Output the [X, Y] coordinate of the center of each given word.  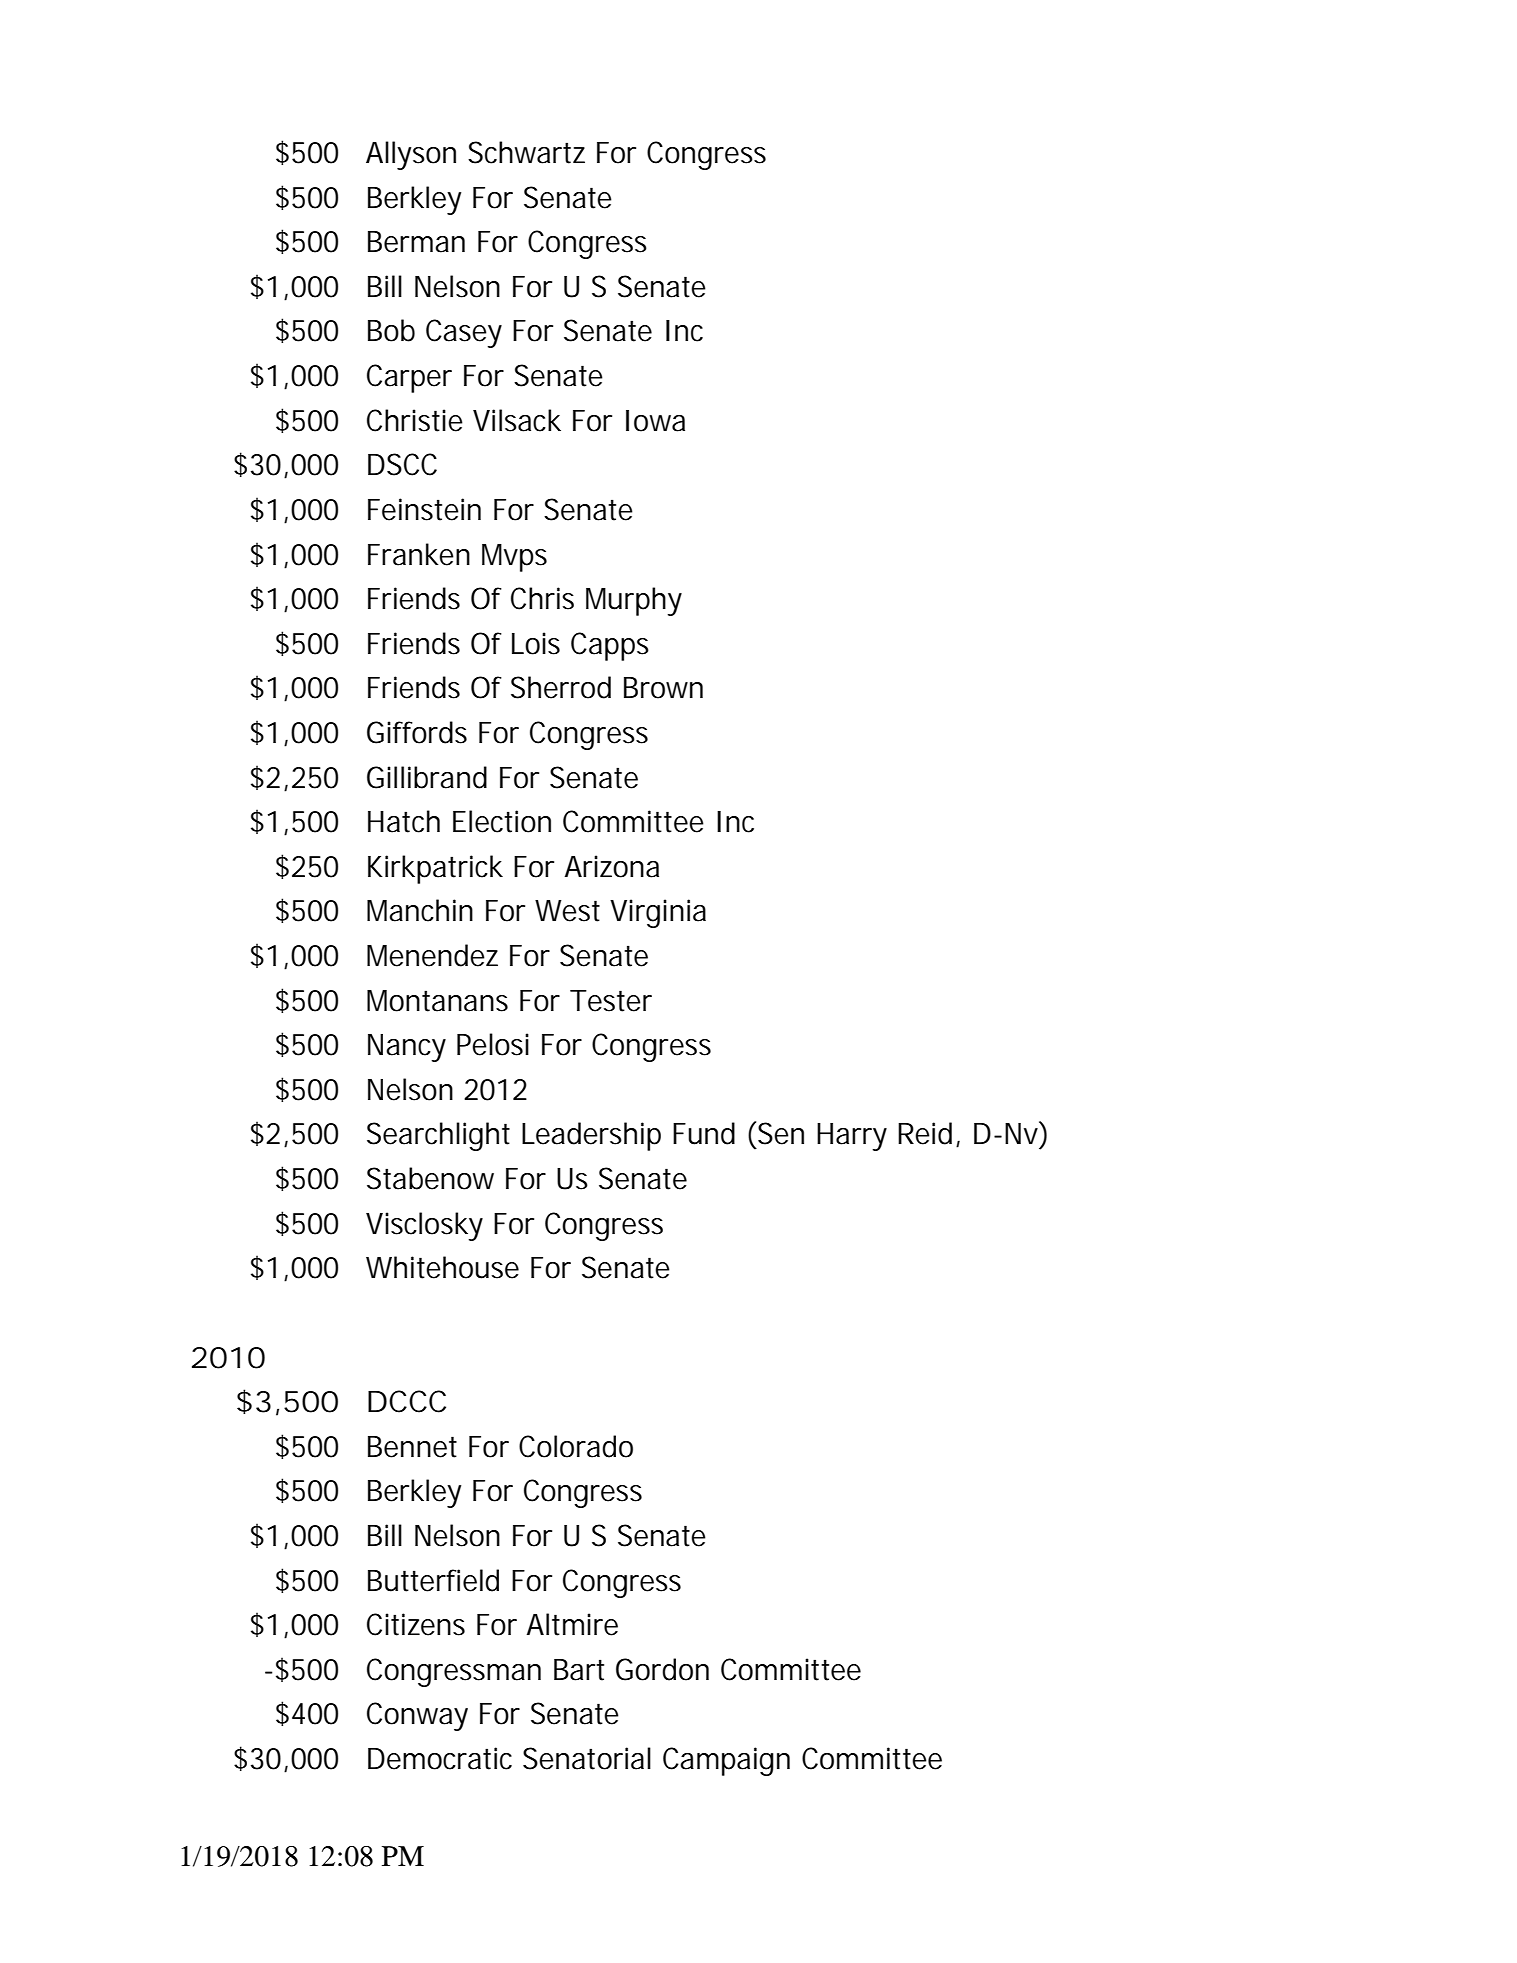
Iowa [655, 421]
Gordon [662, 1669]
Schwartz [526, 152]
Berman [416, 242]
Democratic [440, 1758]
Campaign [726, 1761]
